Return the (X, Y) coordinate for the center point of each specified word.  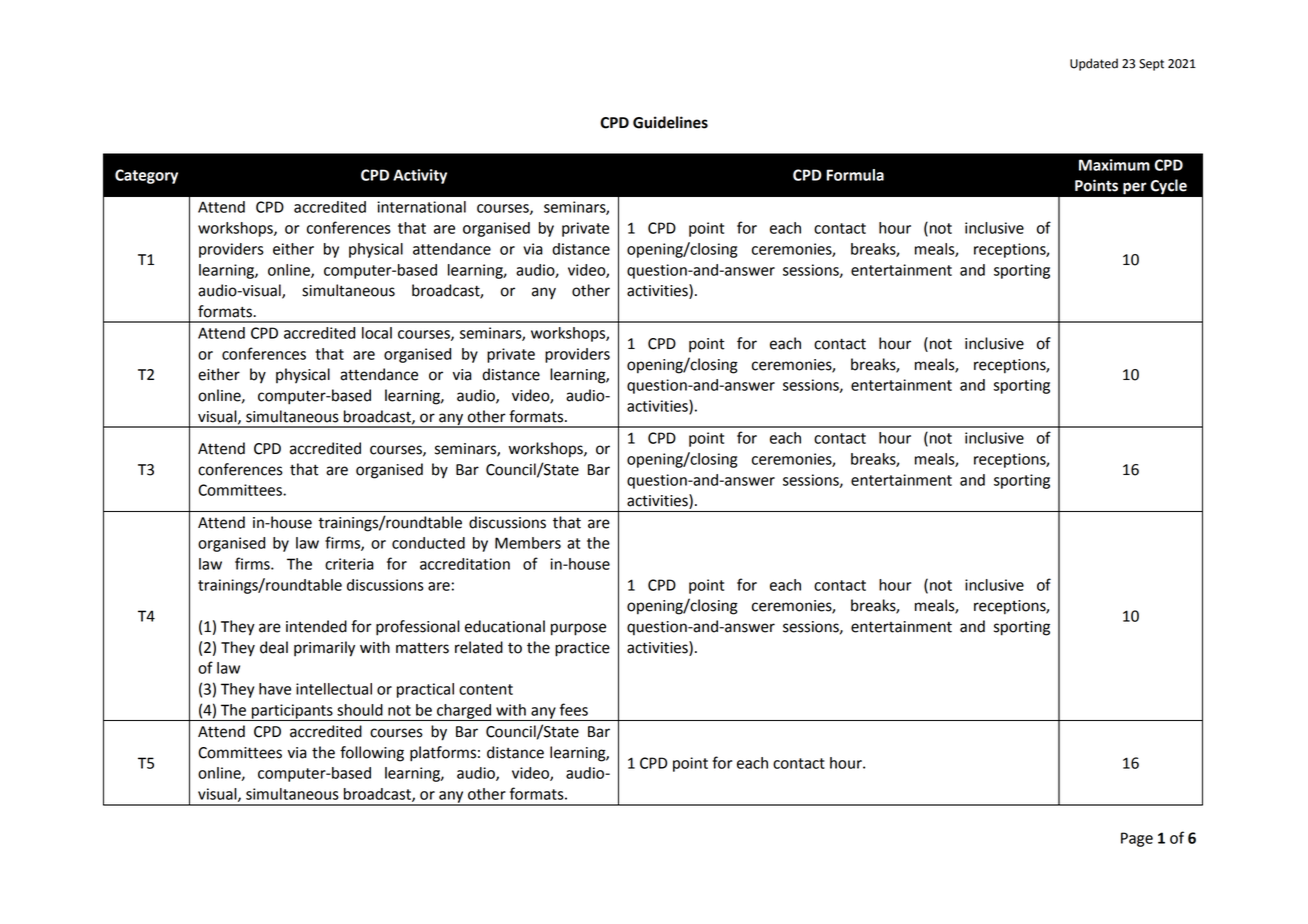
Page (1137, 839)
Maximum (1114, 165)
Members (528, 543)
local (377, 333)
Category (146, 176)
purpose (578, 629)
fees (574, 709)
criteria (349, 564)
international (421, 207)
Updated (1094, 64)
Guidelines (670, 122)
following (372, 754)
